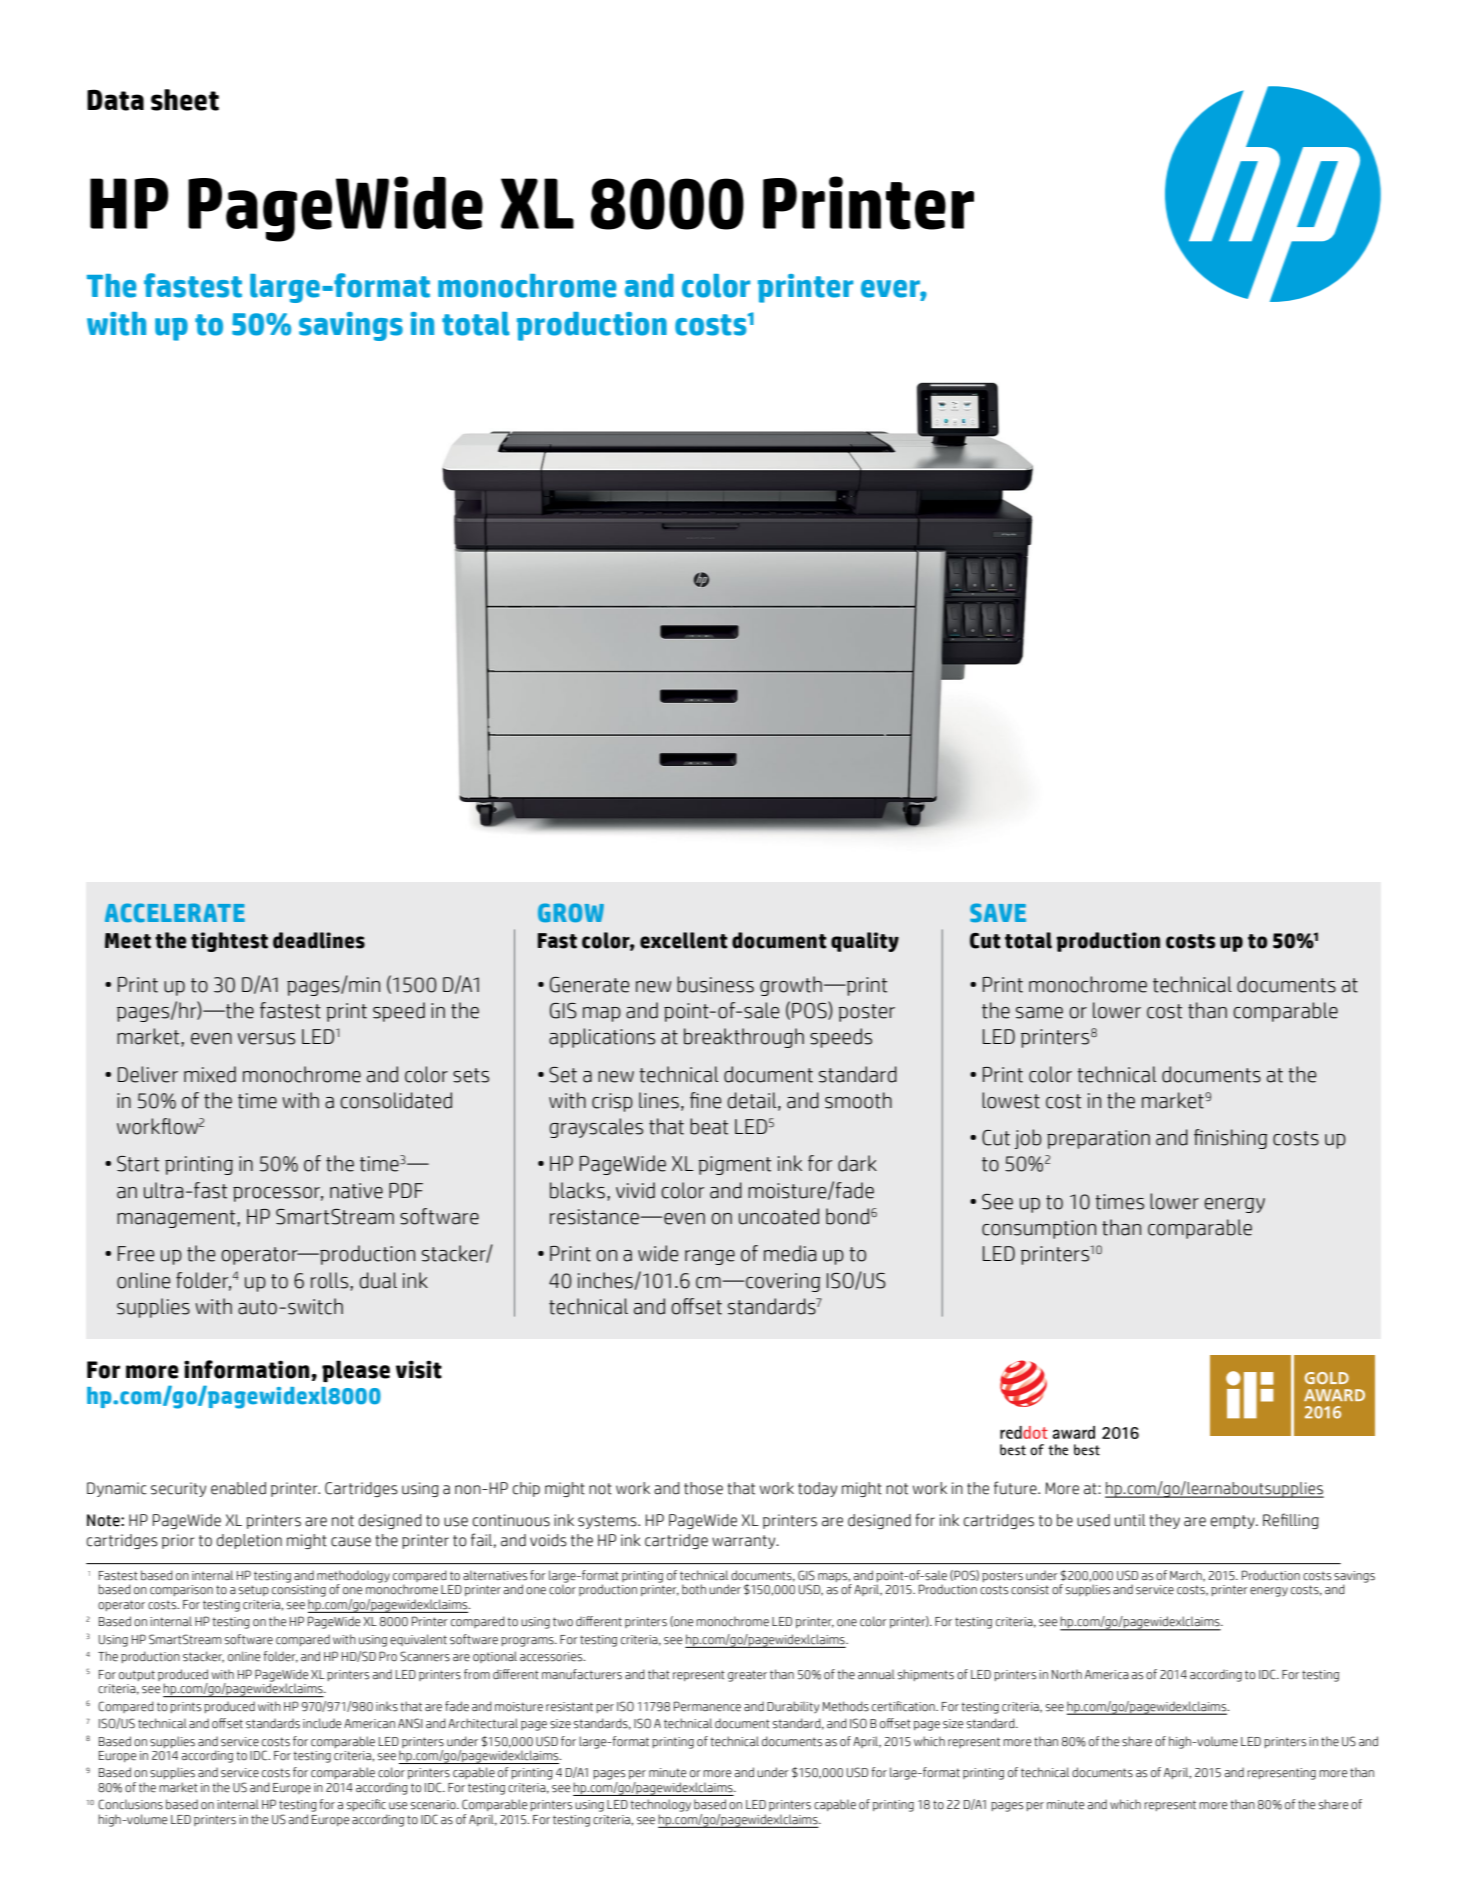 The height and width of the page is (1898, 1467). Describe the element at coordinates (238, 1488) in the page. I see `enabled` at that location.
